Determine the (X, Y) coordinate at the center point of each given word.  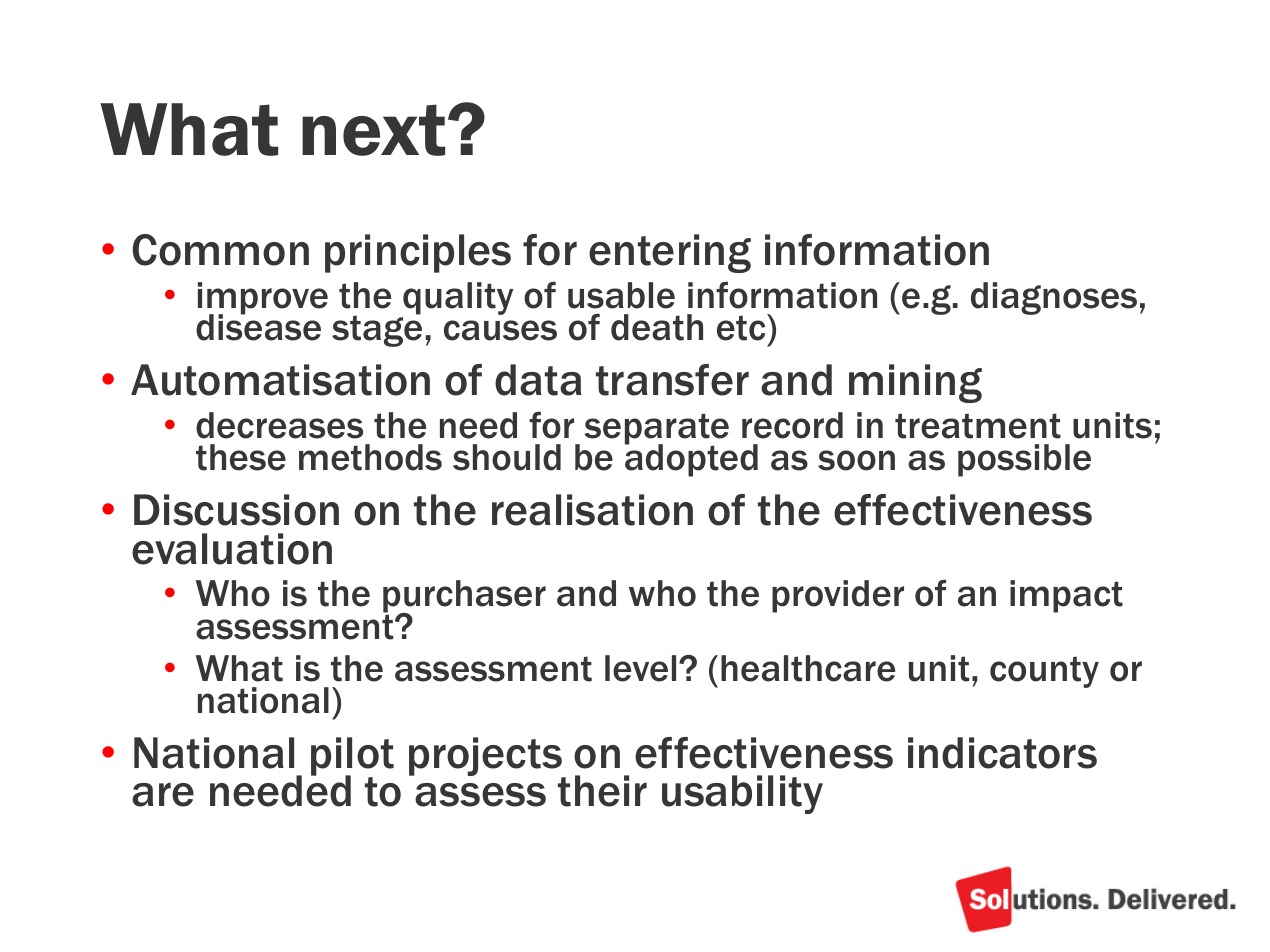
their (602, 791)
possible (1024, 460)
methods (370, 457)
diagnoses (1054, 298)
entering (670, 253)
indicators (1002, 753)
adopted (691, 460)
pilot (352, 757)
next (375, 130)
